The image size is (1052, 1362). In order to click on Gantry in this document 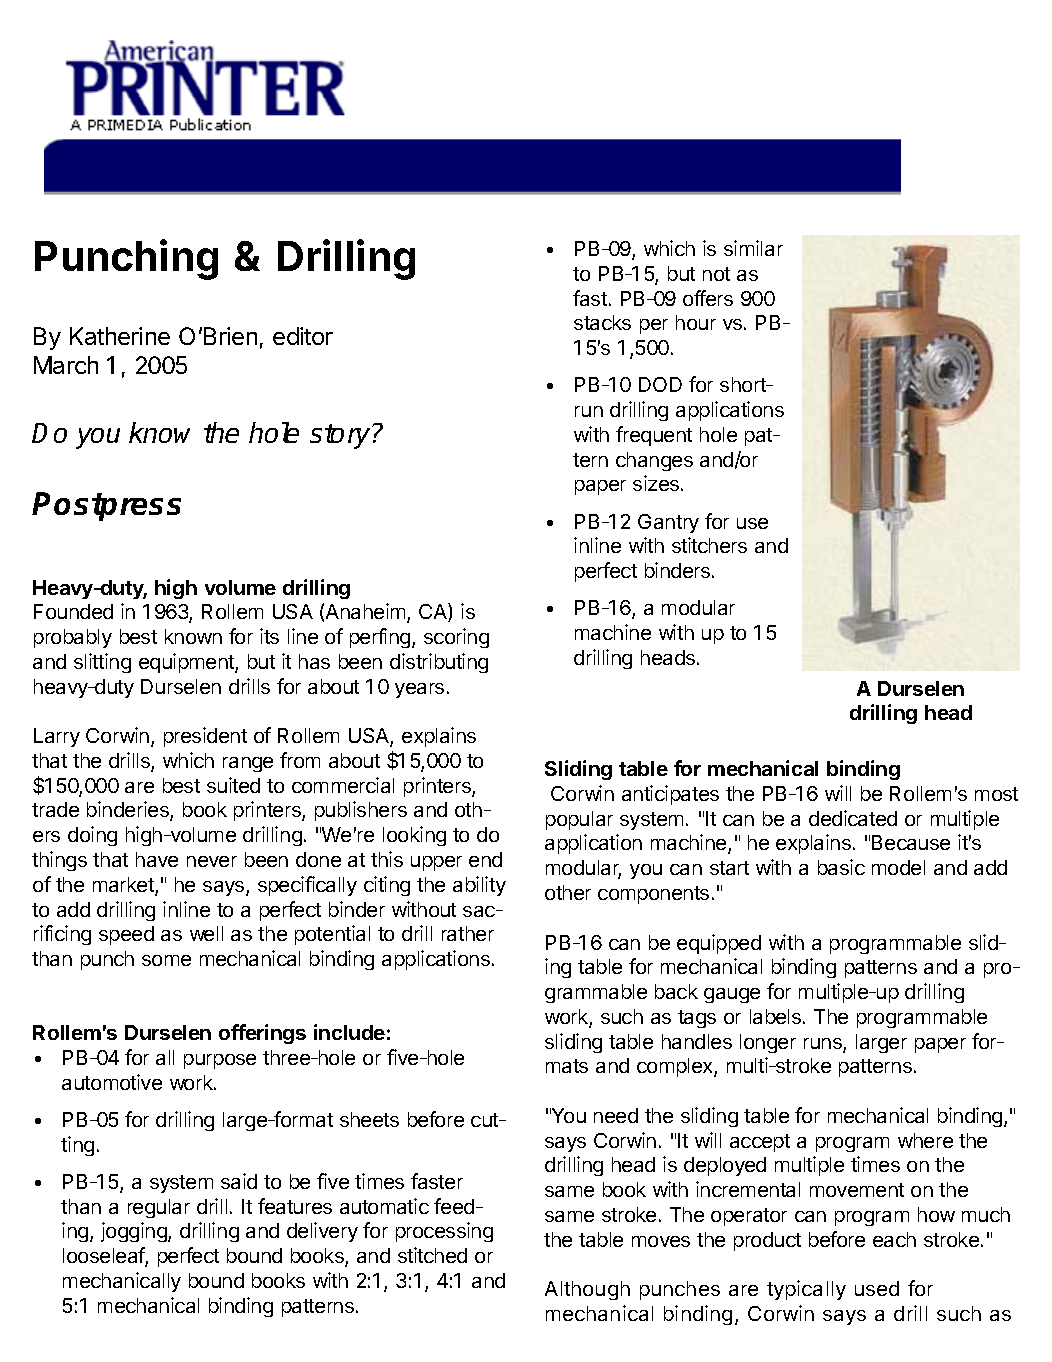, I will do `click(668, 523)`.
